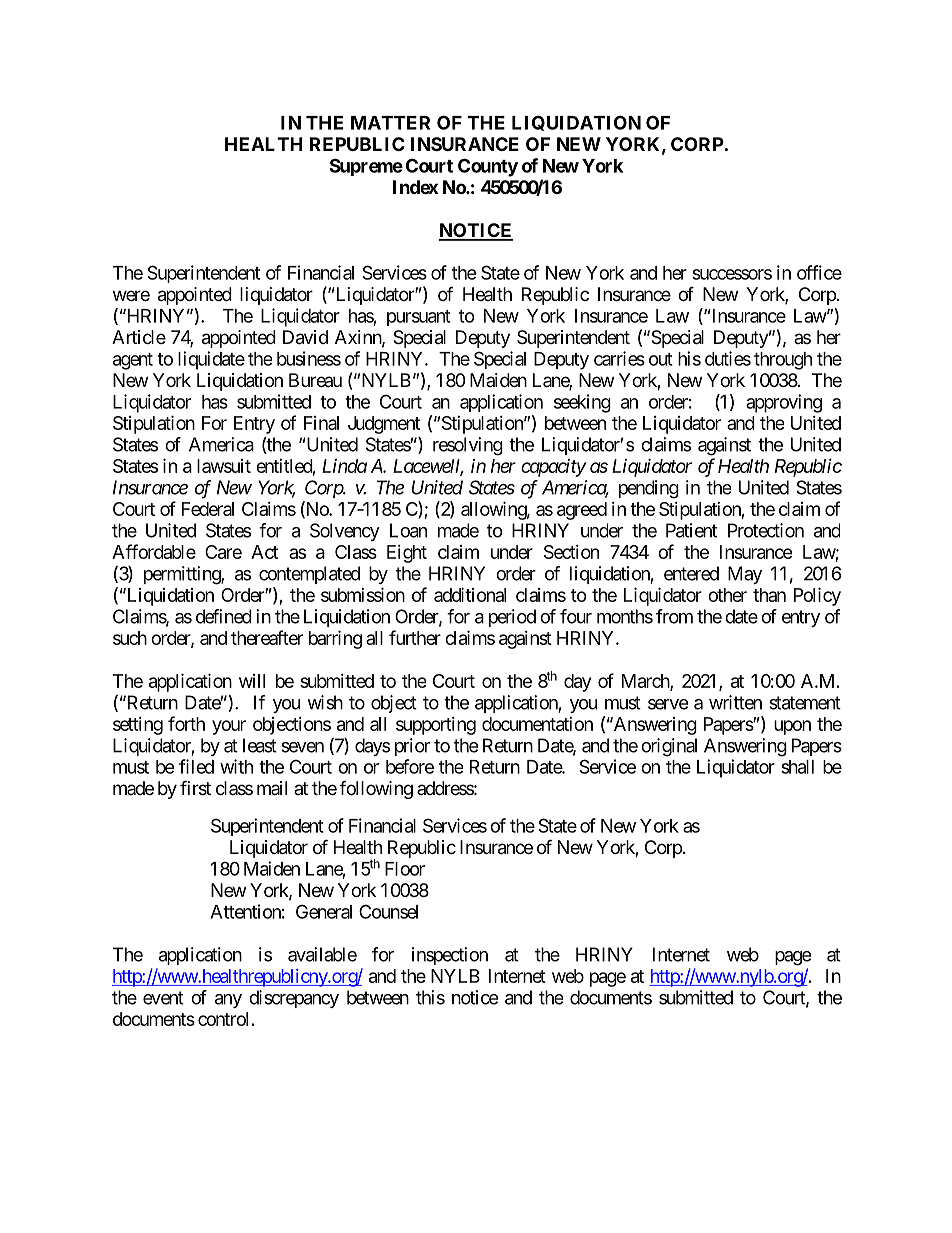  What do you see at coordinates (195, 787) in the screenshot?
I see `first` at bounding box center [195, 787].
